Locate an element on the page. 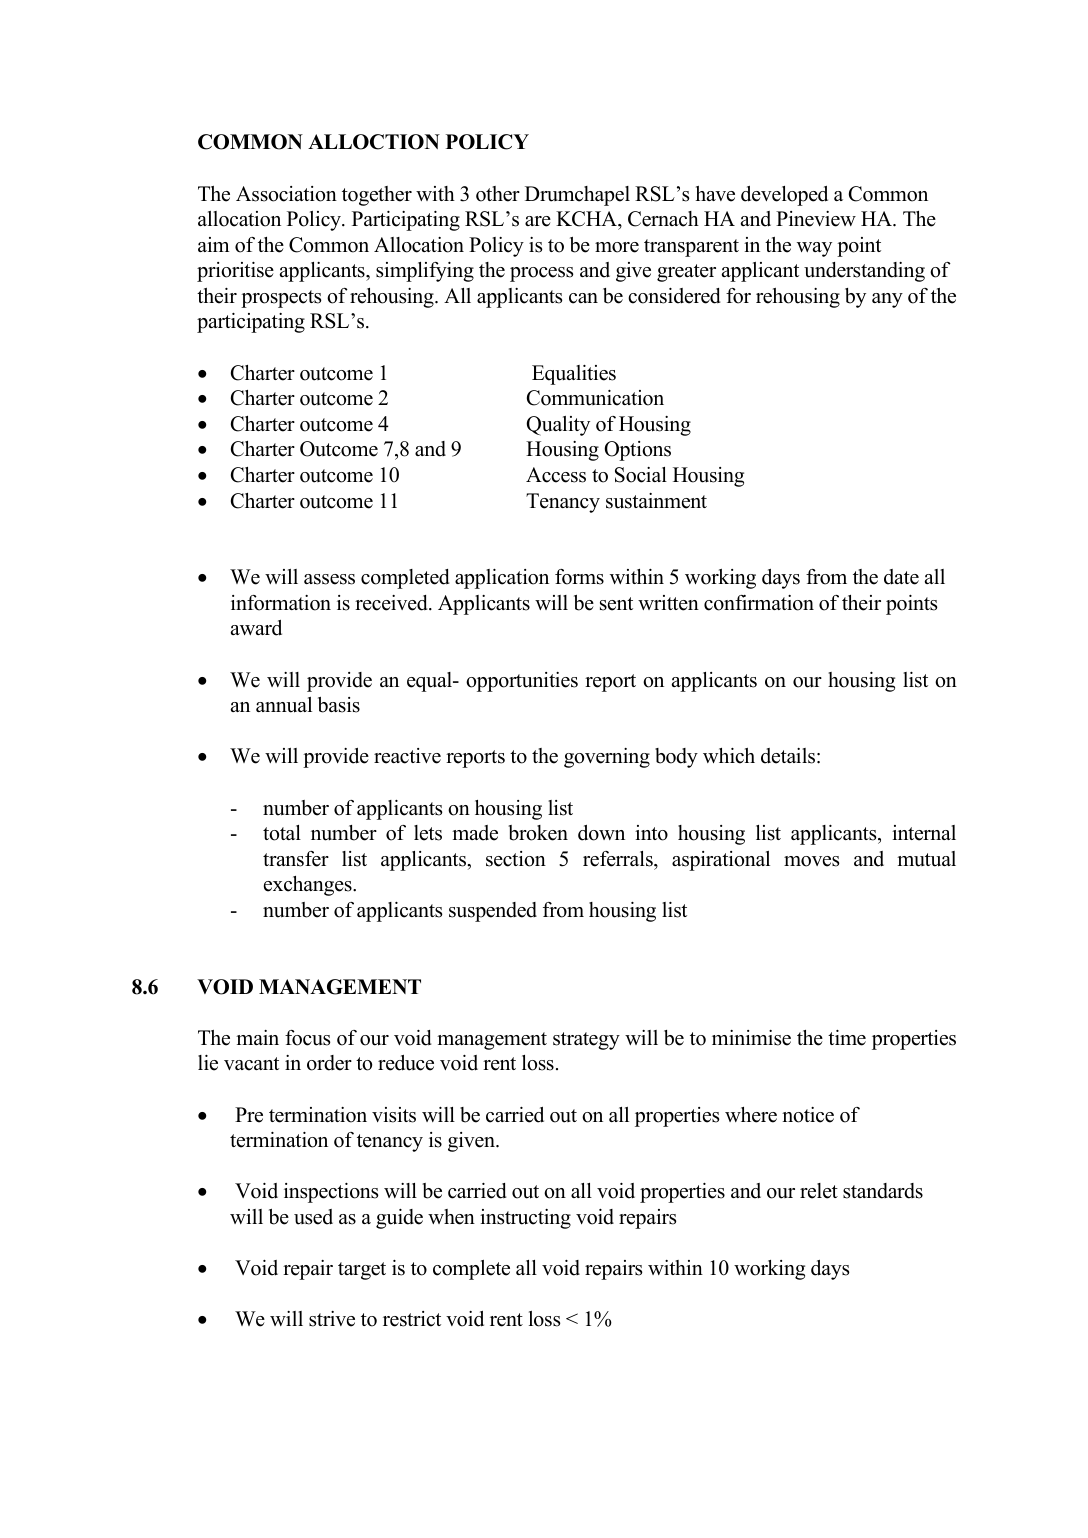 This page has width=1088, height=1538. standards is located at coordinates (883, 1191).
